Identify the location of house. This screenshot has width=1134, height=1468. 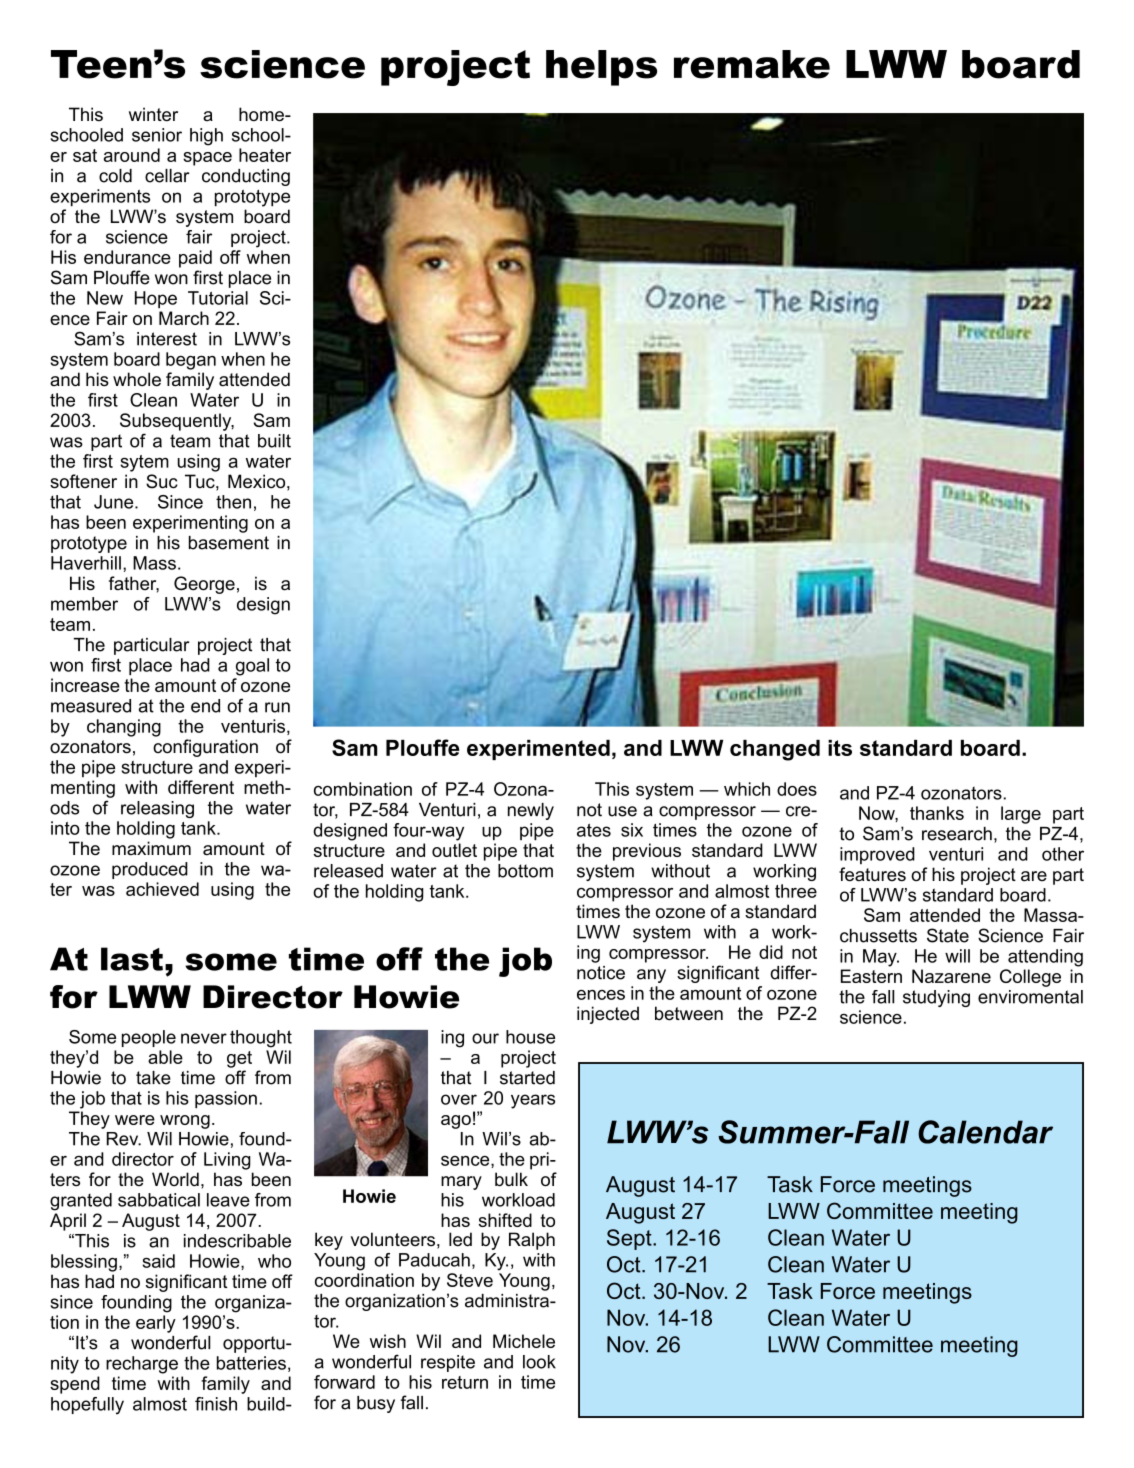
(530, 1037).
